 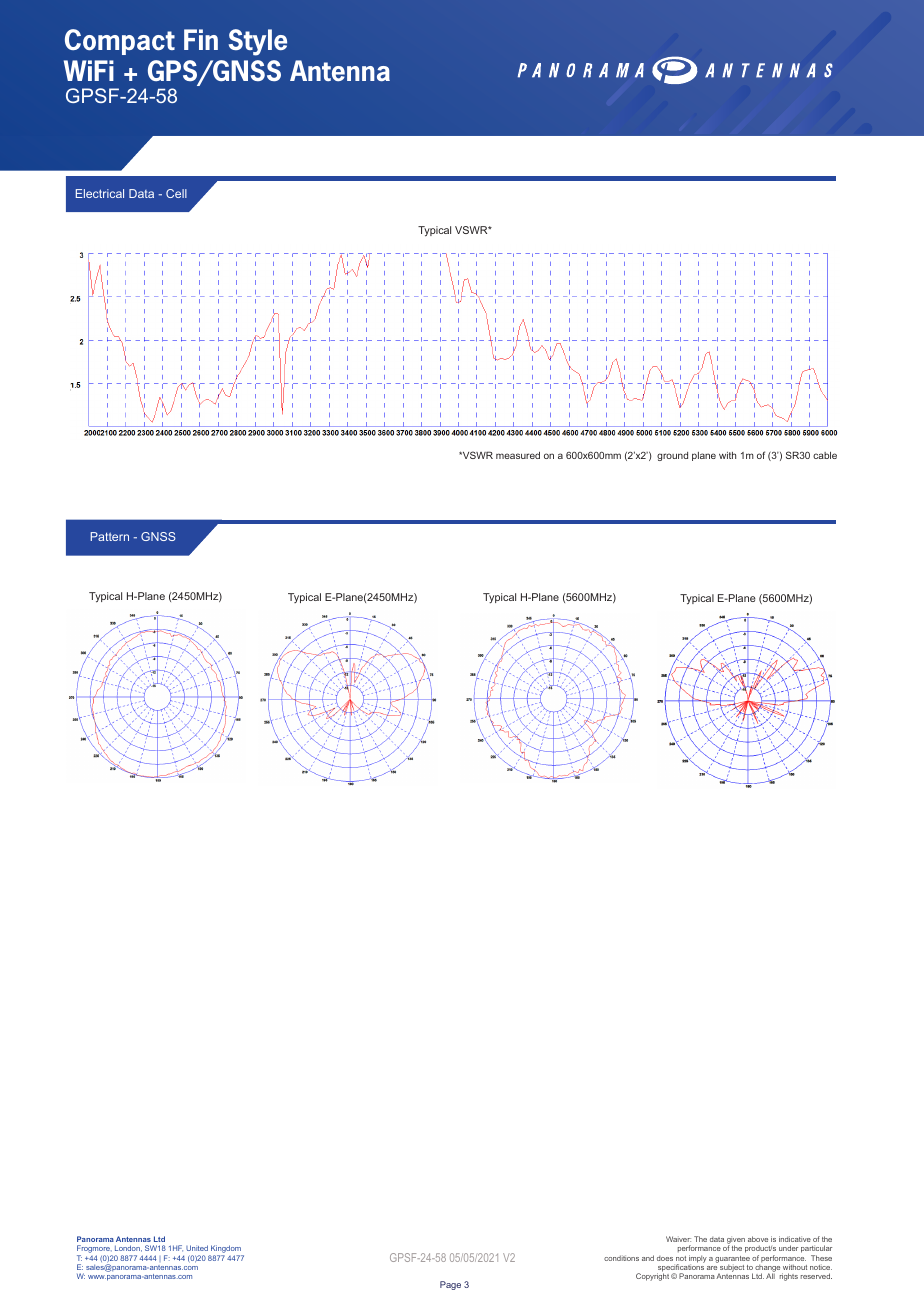 What do you see at coordinates (758, 1239) in the document?
I see `above` at bounding box center [758, 1239].
